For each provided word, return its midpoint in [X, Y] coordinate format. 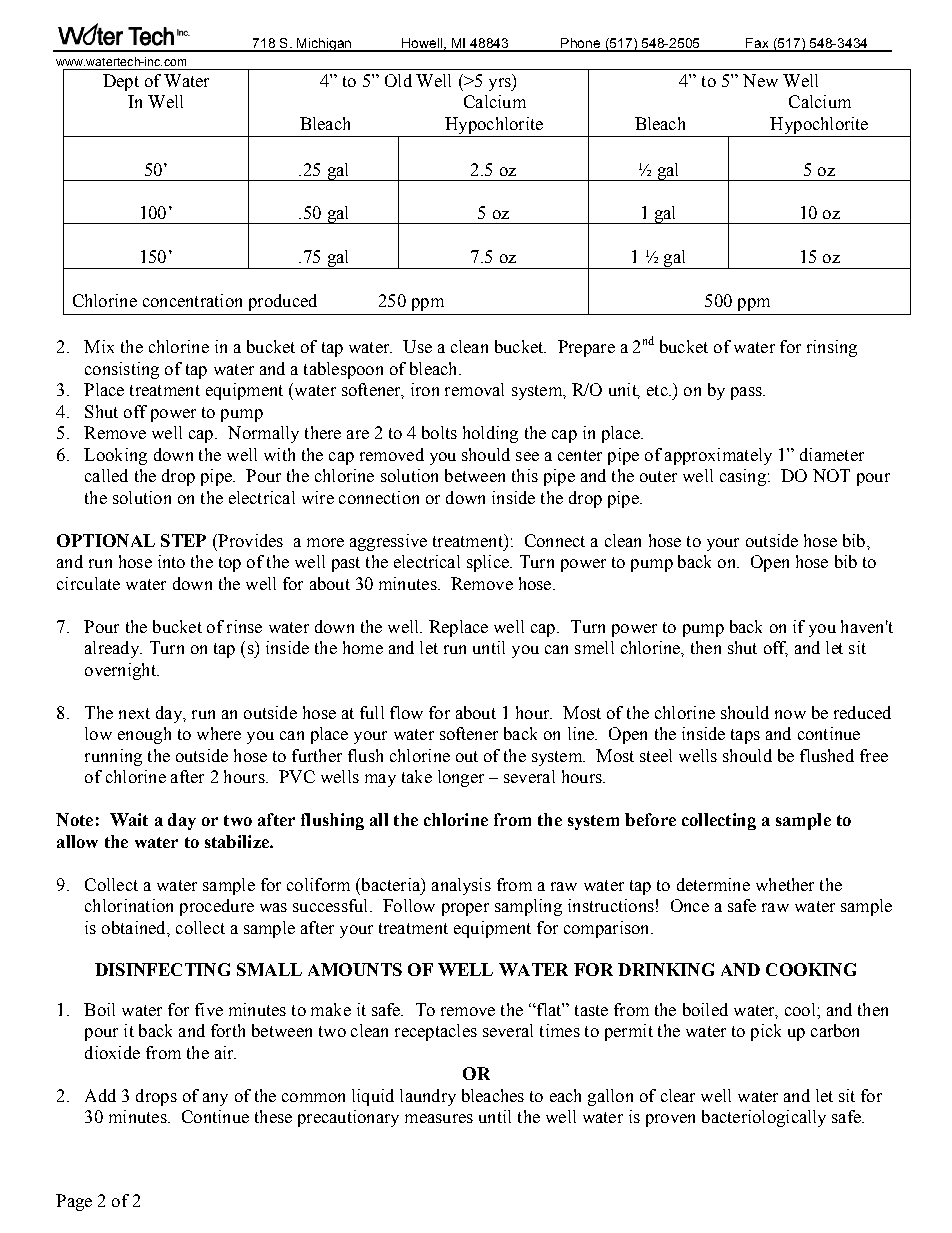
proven [670, 1120]
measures [439, 1118]
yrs [501, 84]
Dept [121, 82]
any [215, 1099]
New [760, 80]
